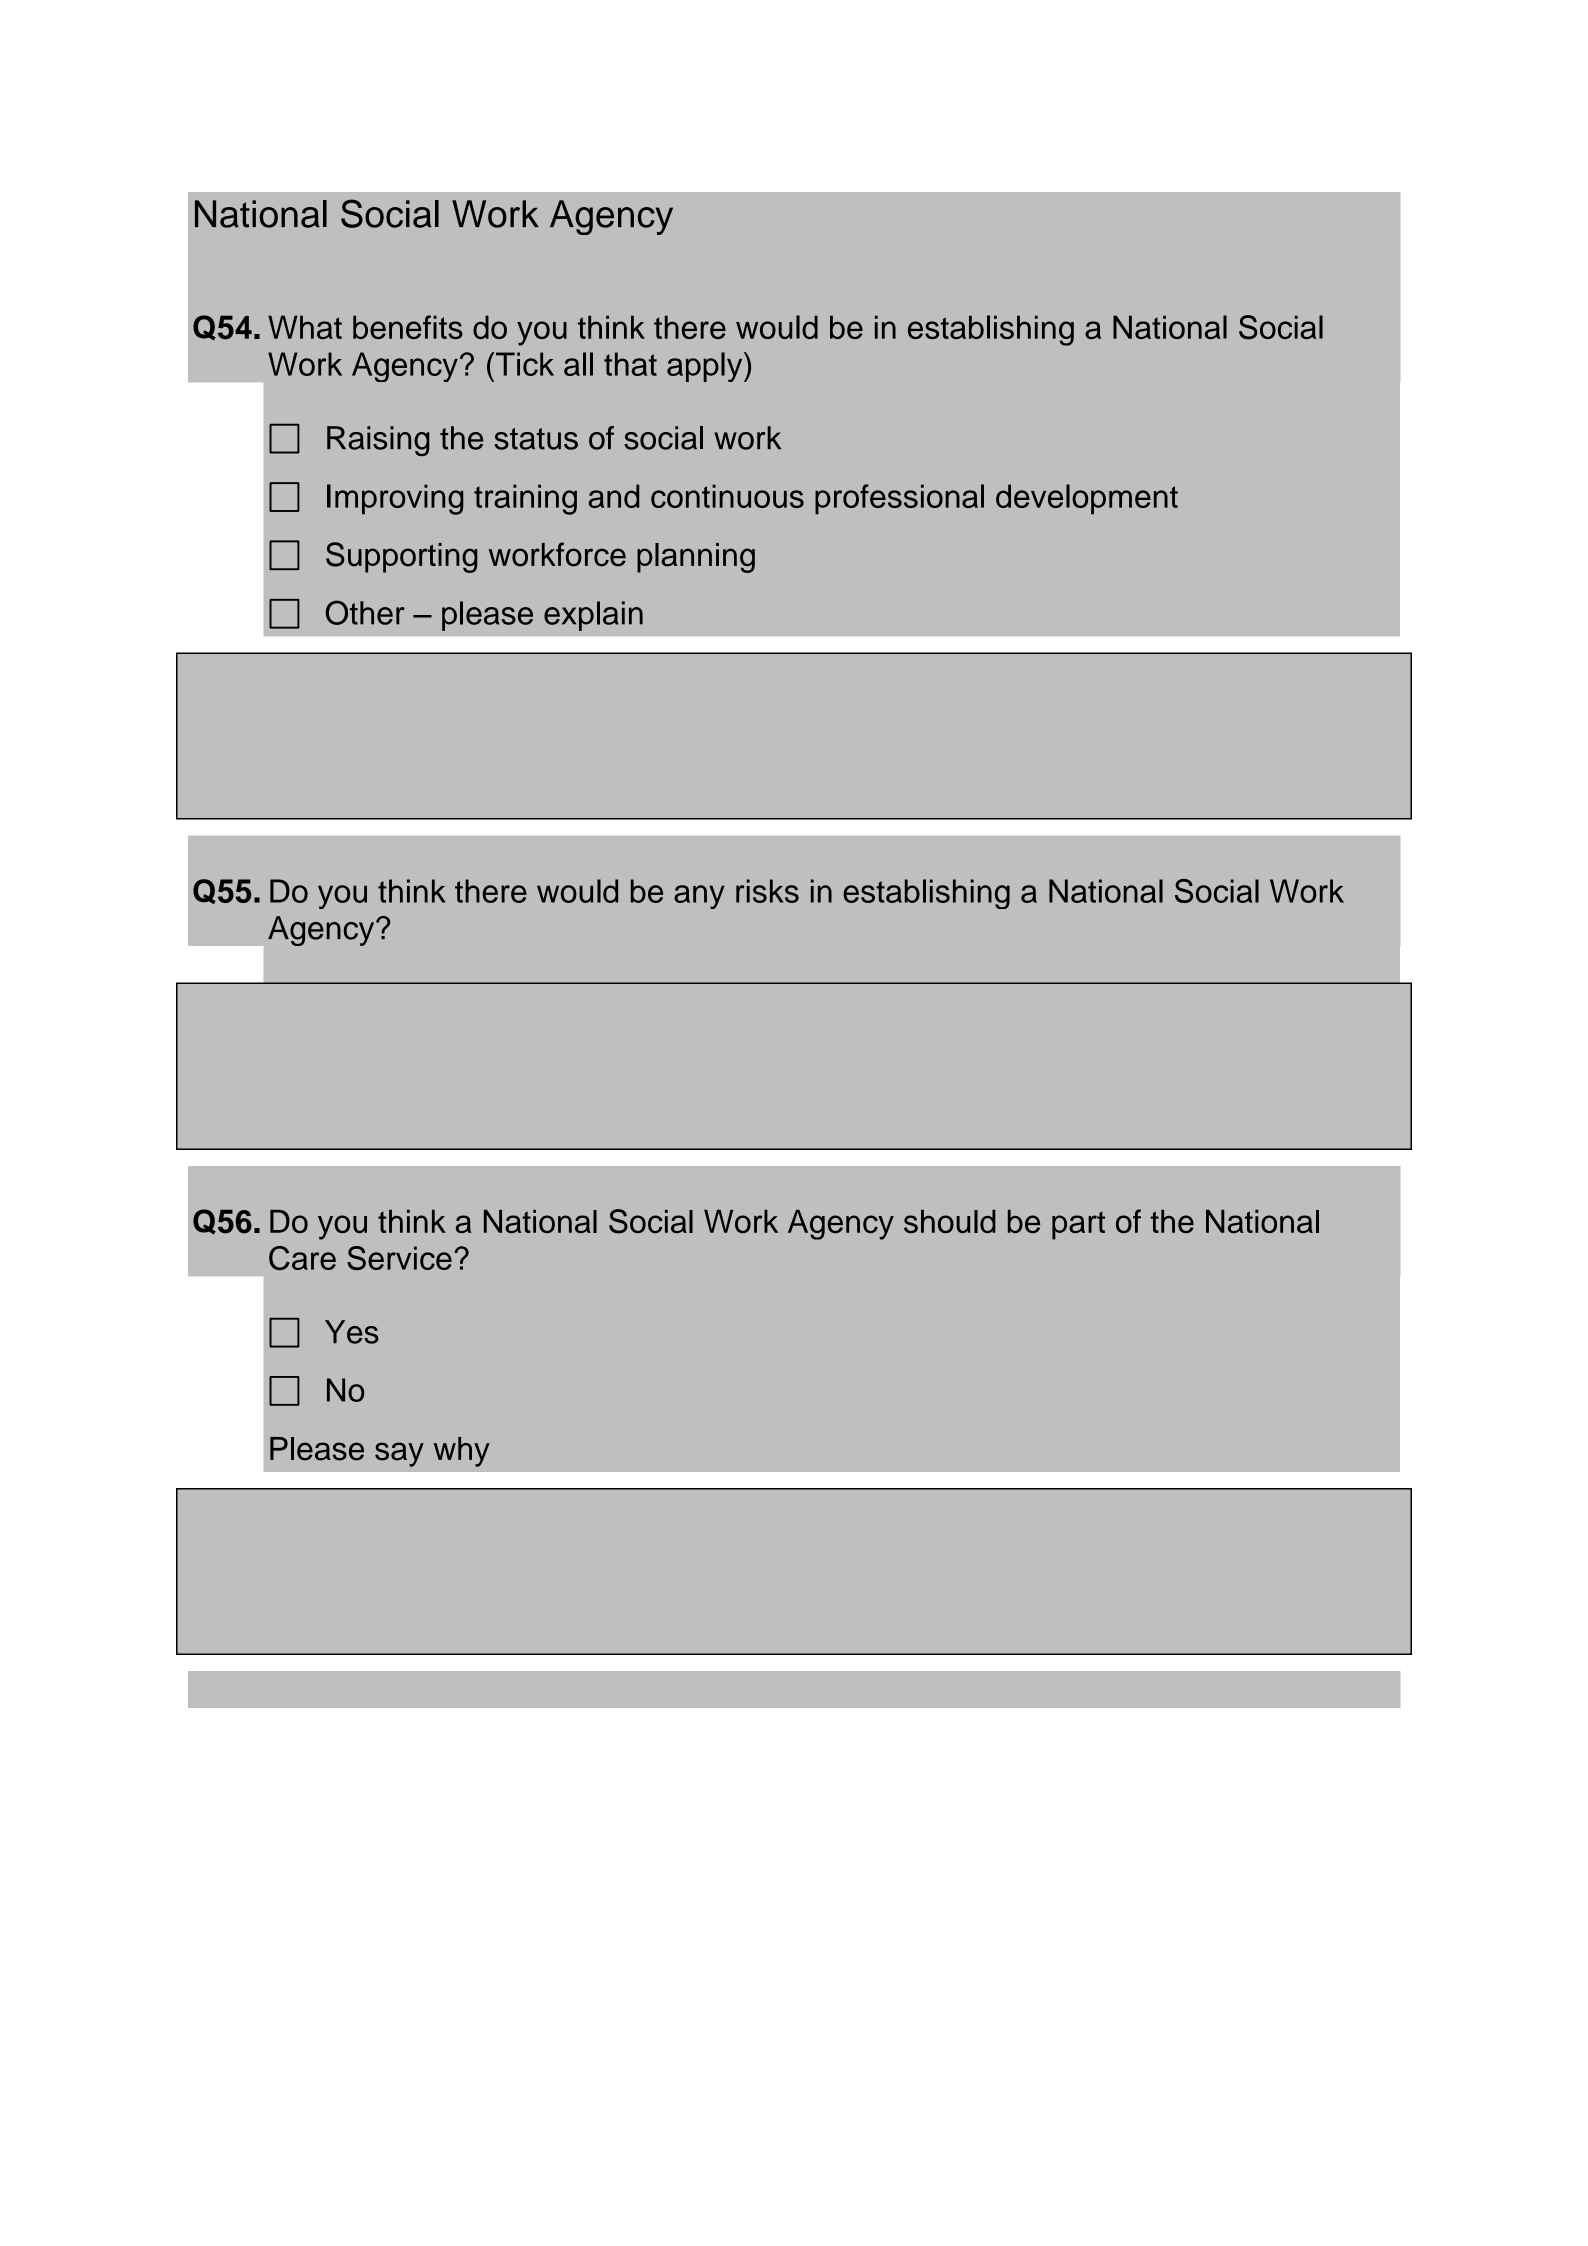 The width and height of the document is (1588, 2246). I want to click on professional, so click(899, 499).
